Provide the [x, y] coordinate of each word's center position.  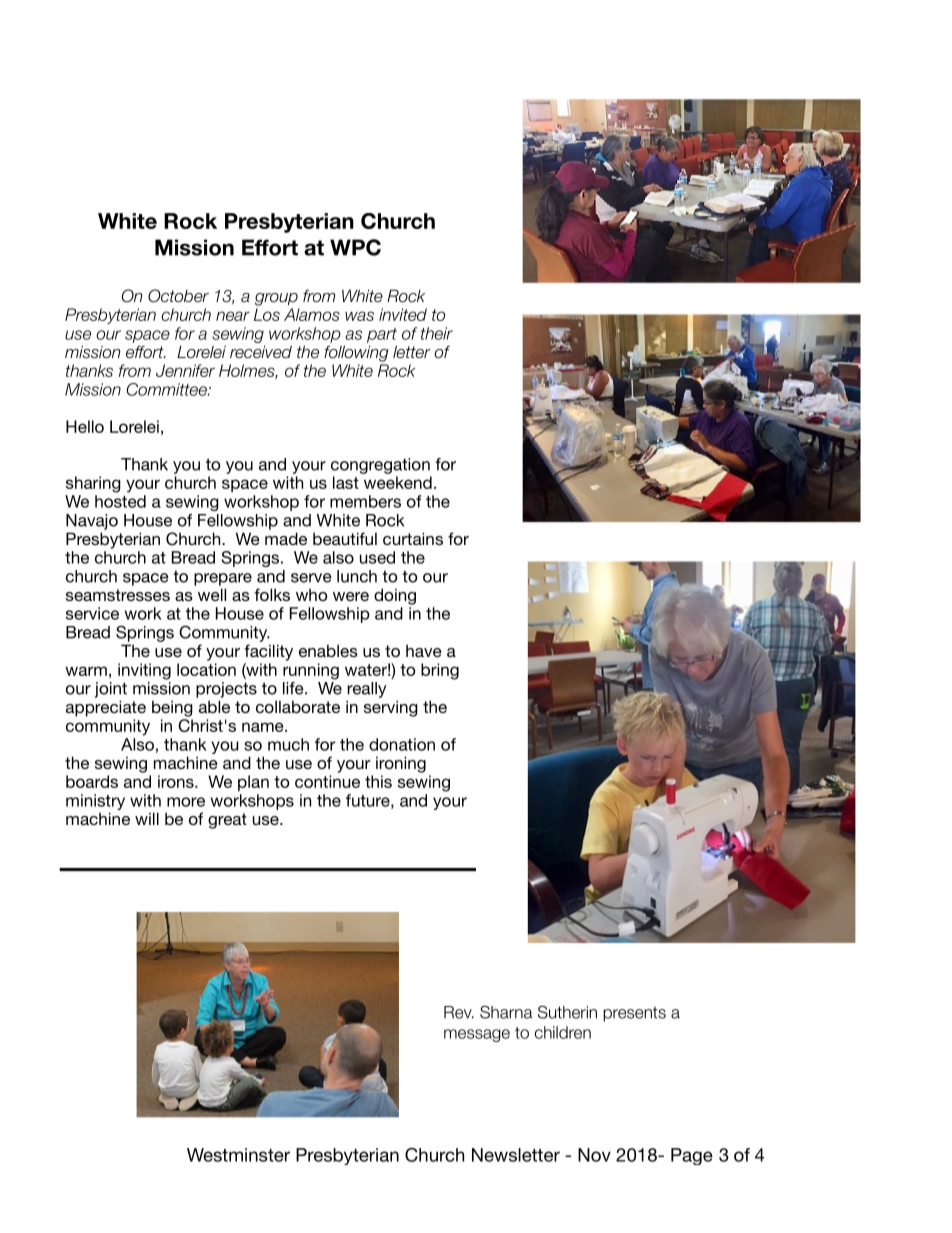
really [366, 690]
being [172, 708]
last [346, 482]
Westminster [238, 1155]
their [437, 333]
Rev [459, 1012]
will [147, 818]
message [477, 1035]
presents [634, 1014]
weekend [398, 482]
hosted [120, 501]
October [178, 296]
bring [440, 671]
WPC [355, 247]
